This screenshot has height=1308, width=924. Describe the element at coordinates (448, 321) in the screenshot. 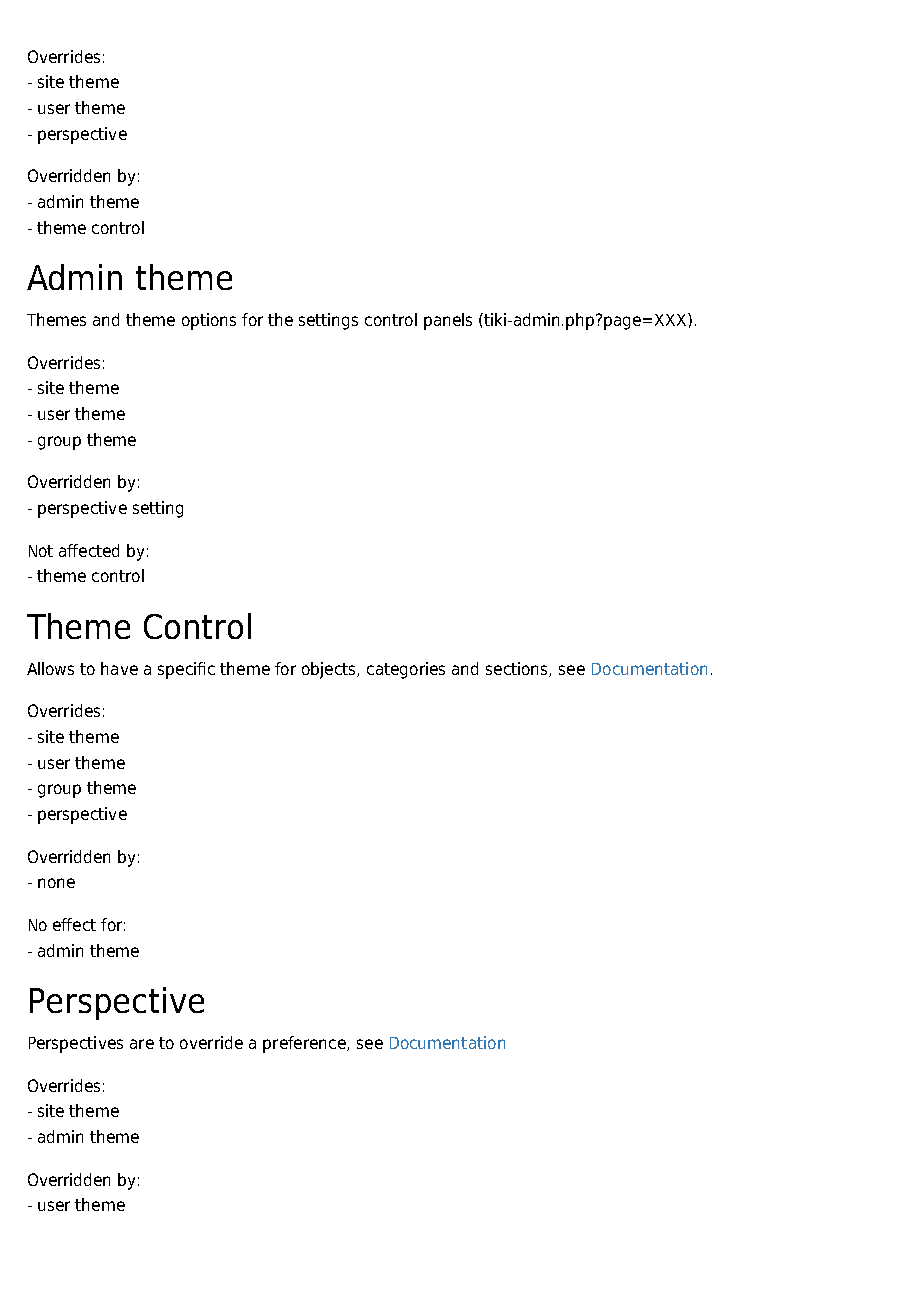

I see `panels` at that location.
